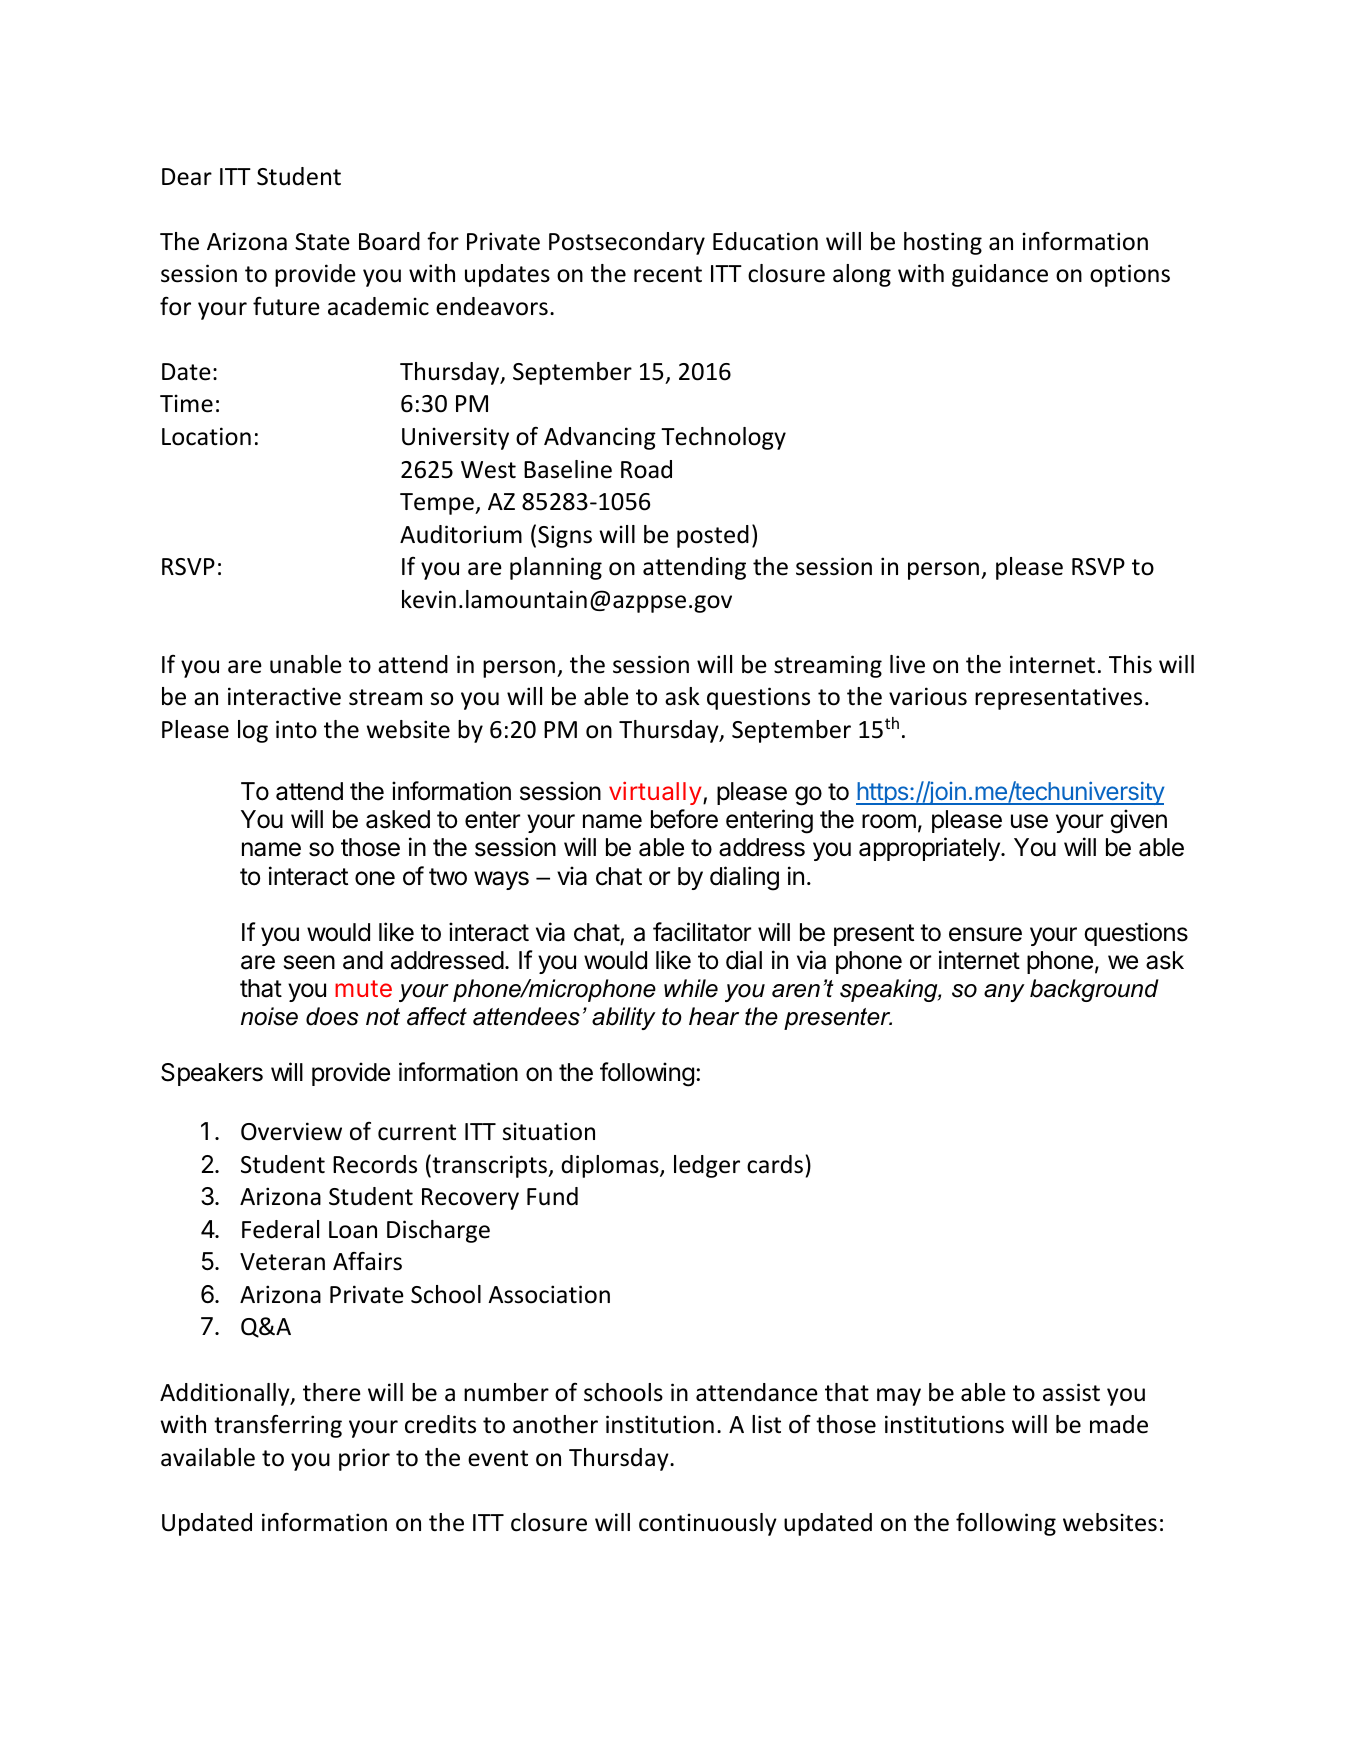  What do you see at coordinates (322, 242) in the screenshot?
I see `State` at bounding box center [322, 242].
